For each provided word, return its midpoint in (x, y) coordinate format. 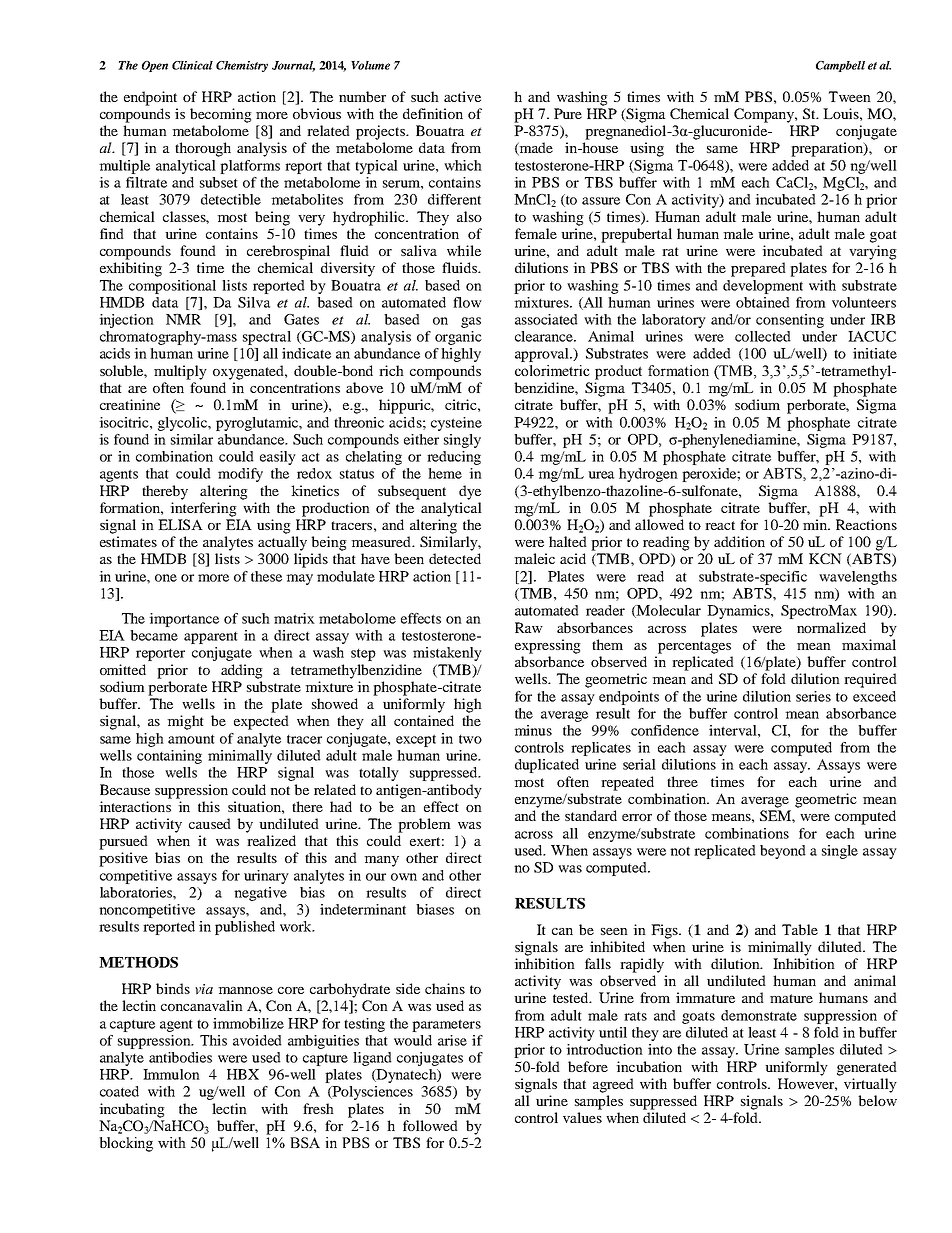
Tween (850, 96)
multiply (180, 372)
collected (763, 336)
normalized (831, 627)
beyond (783, 852)
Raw (529, 627)
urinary (266, 877)
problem (424, 825)
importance (184, 620)
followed (430, 1125)
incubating (132, 1110)
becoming (221, 115)
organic (458, 338)
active (462, 96)
